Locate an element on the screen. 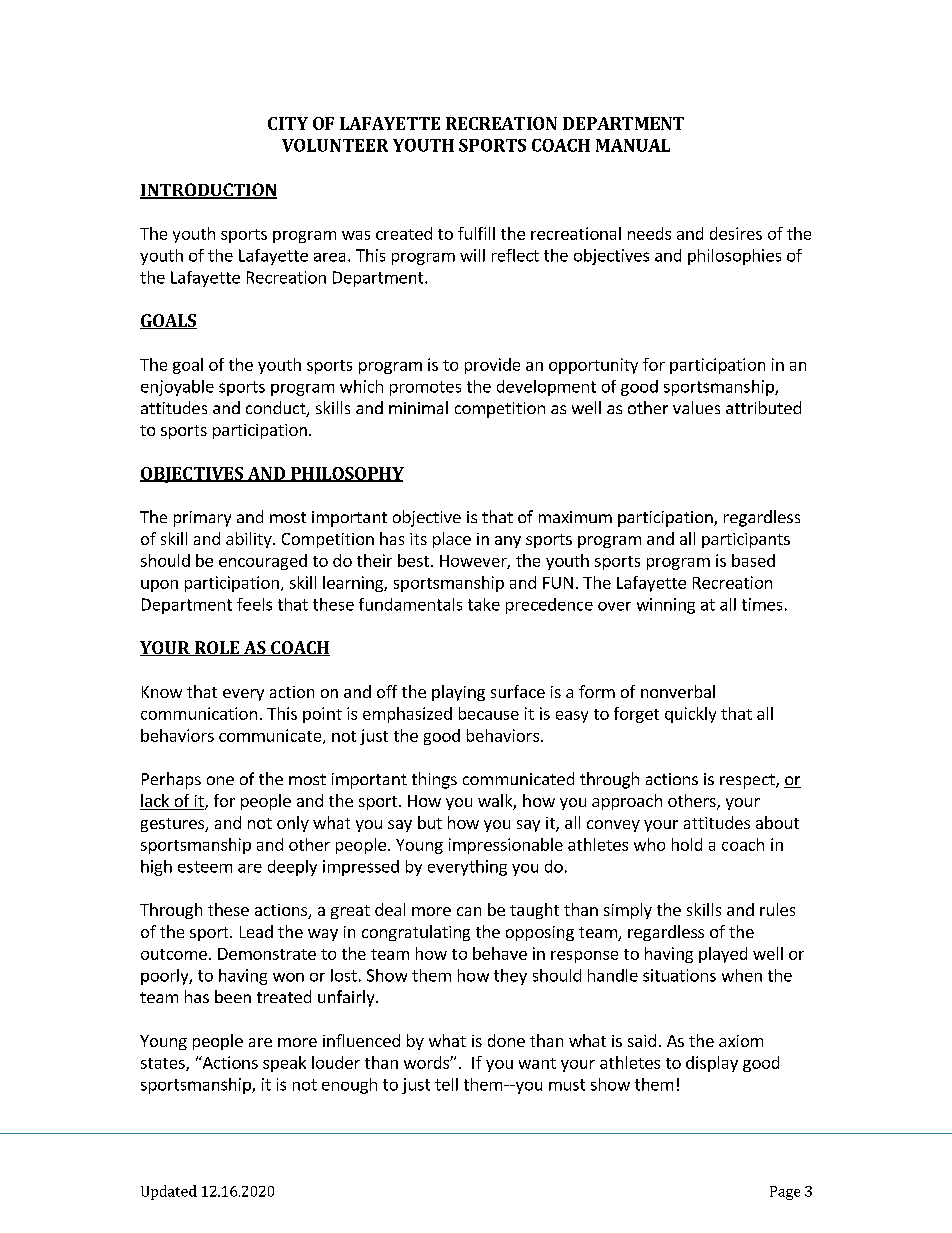 This screenshot has height=1233, width=952. Page is located at coordinates (785, 1193).
